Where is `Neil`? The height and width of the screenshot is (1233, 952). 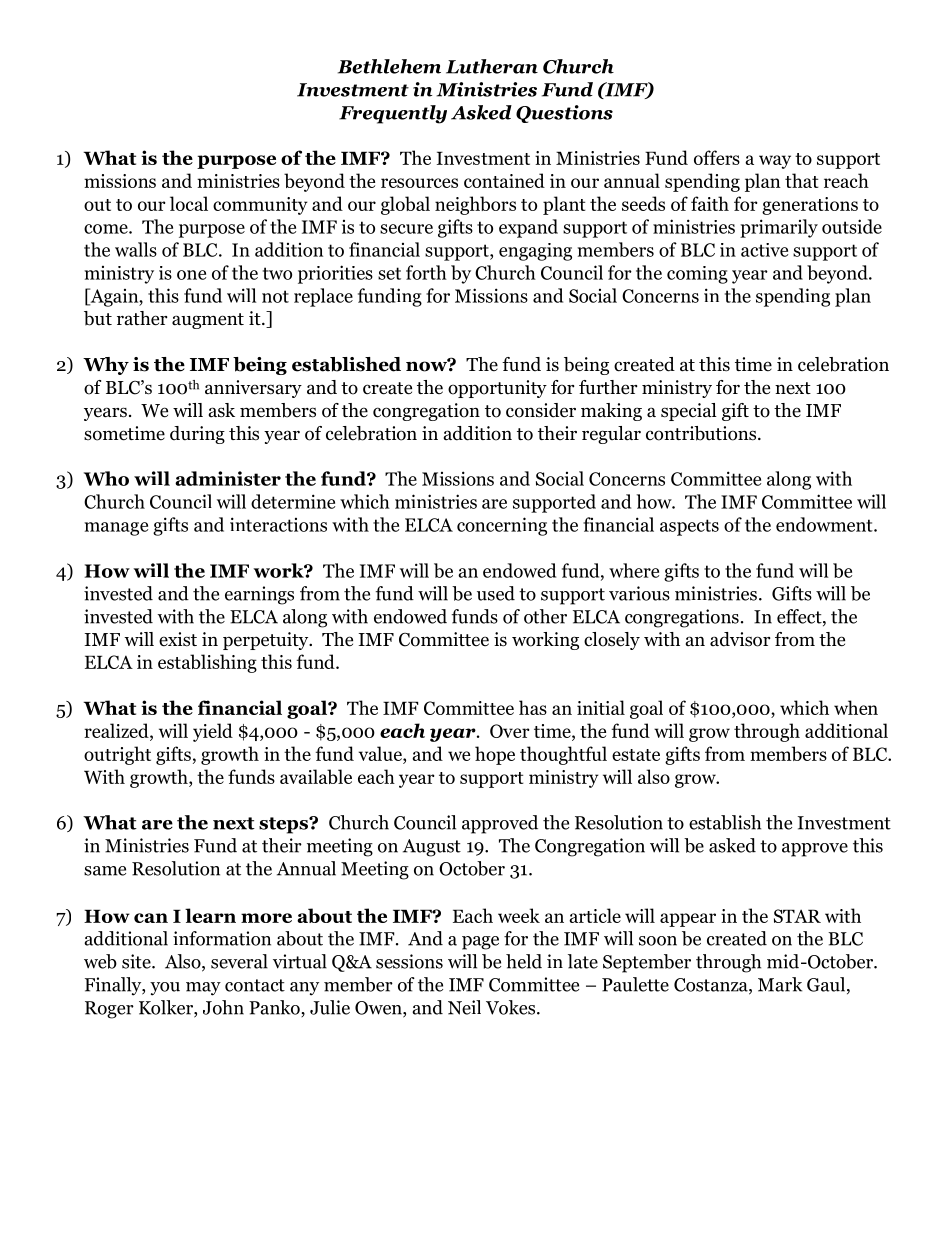 Neil is located at coordinates (464, 1007).
